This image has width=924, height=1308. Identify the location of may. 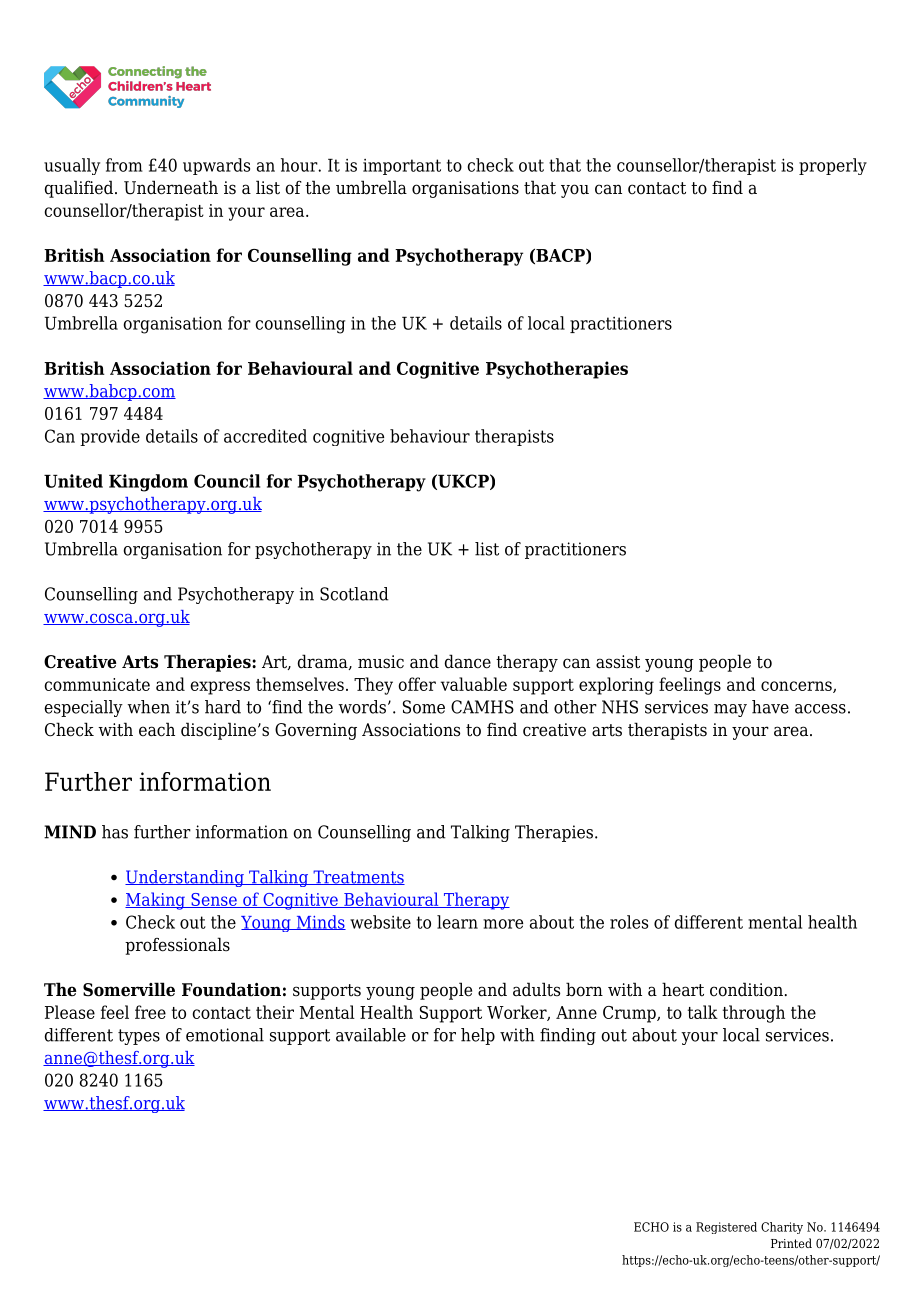
(730, 710).
